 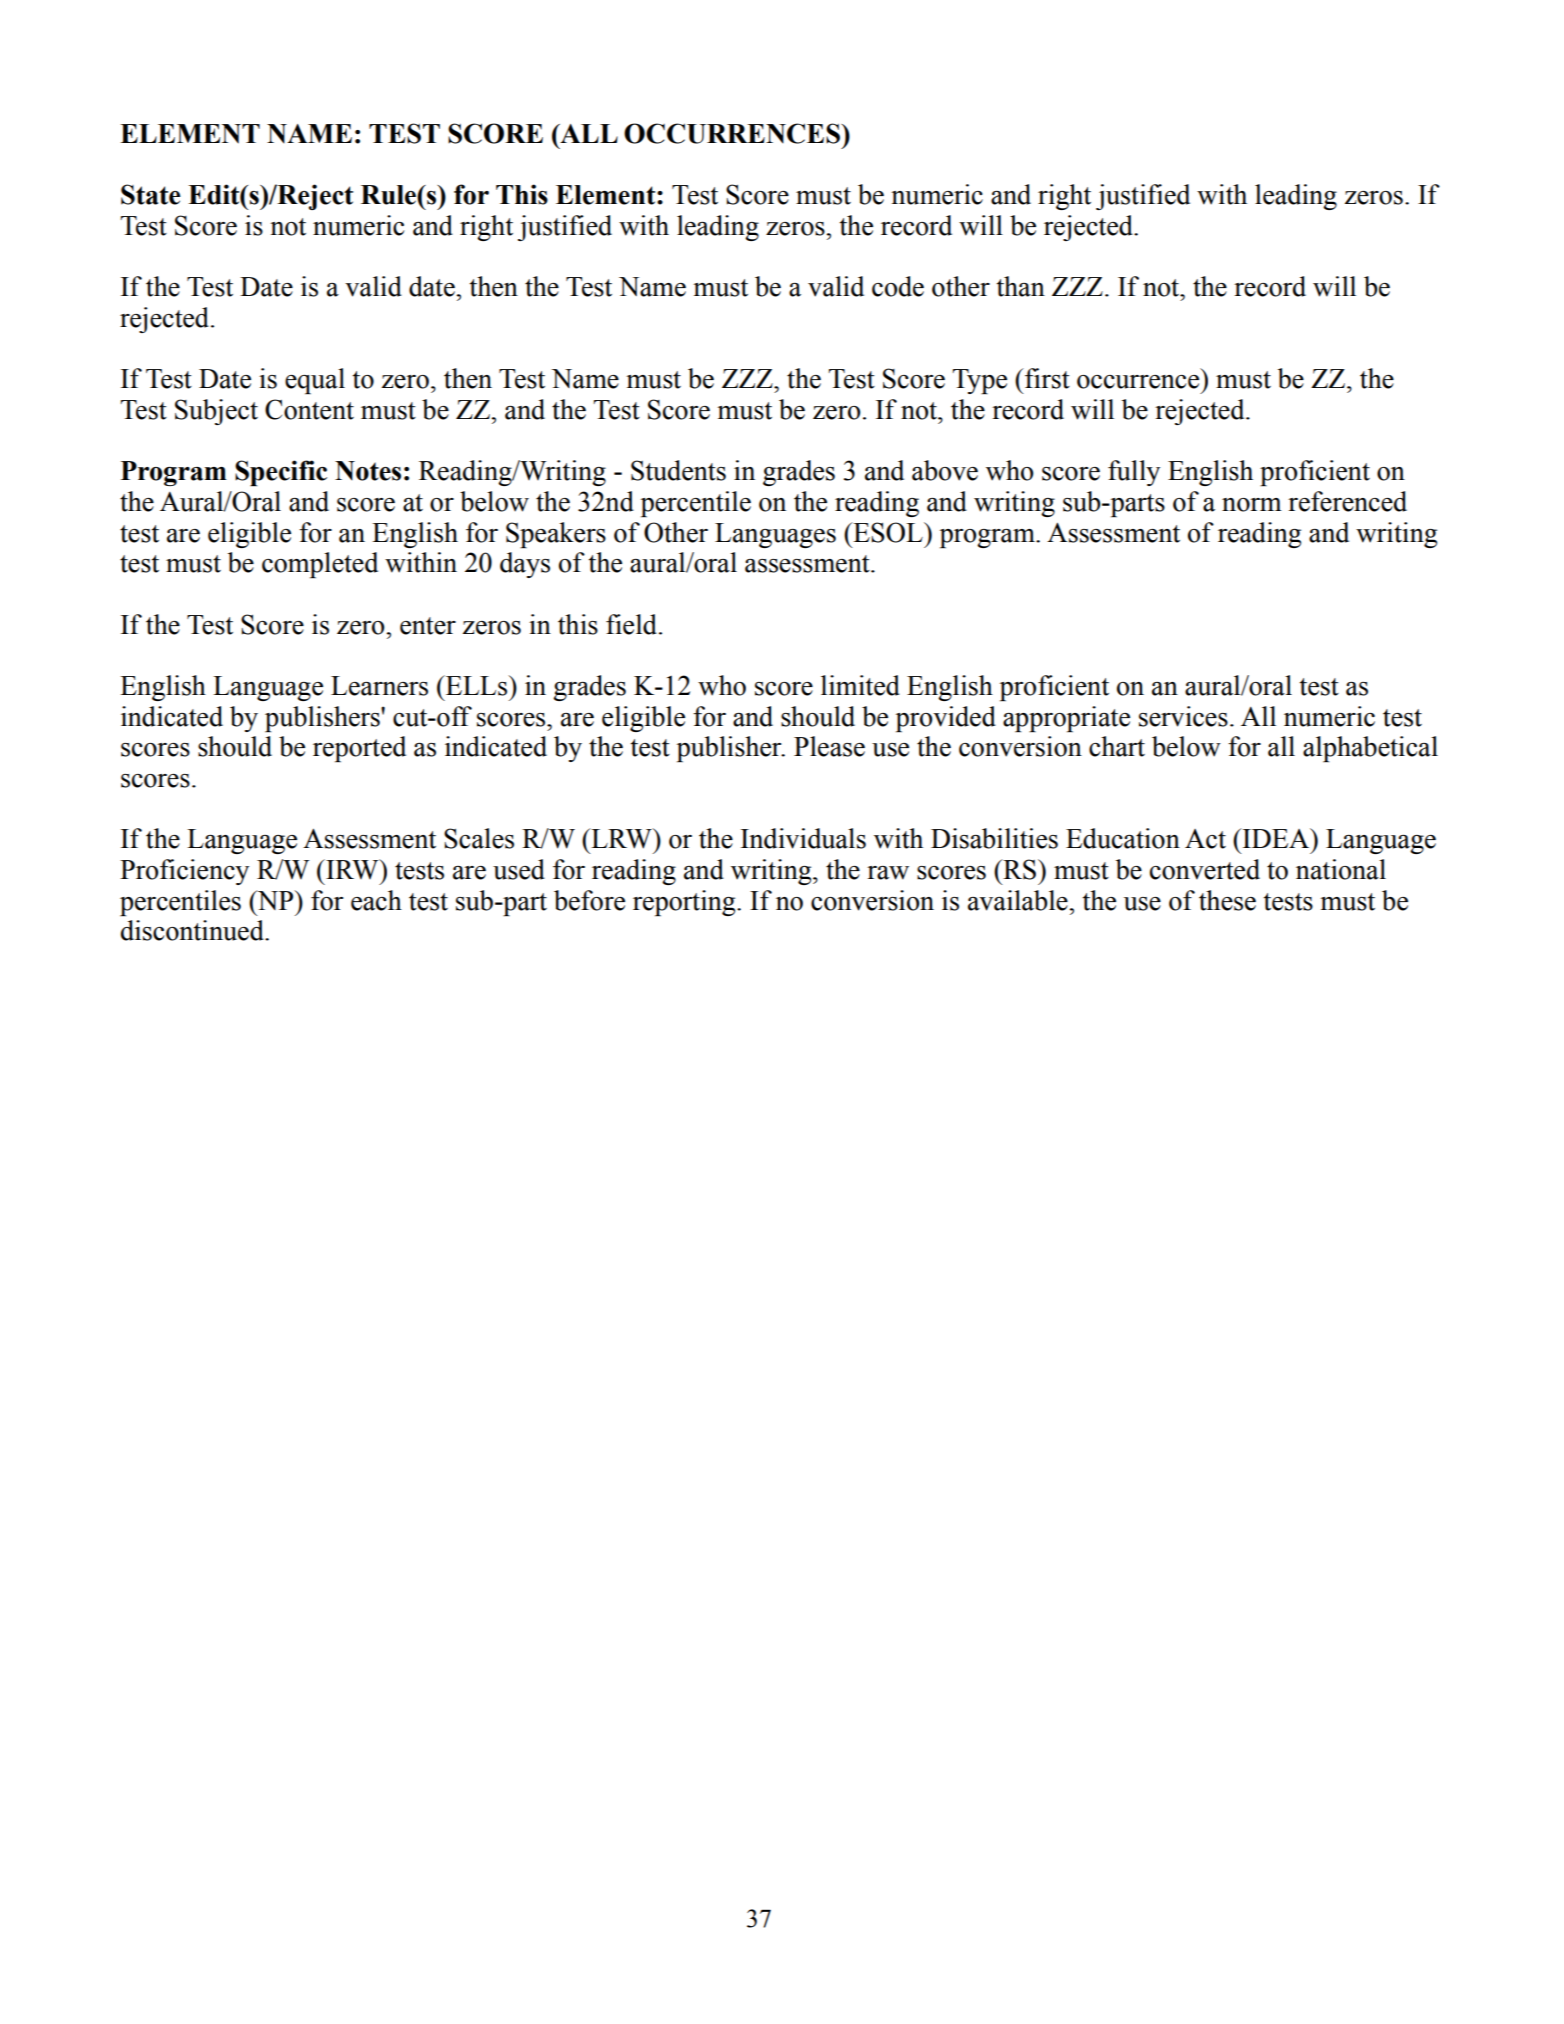 I want to click on State, so click(x=151, y=194).
